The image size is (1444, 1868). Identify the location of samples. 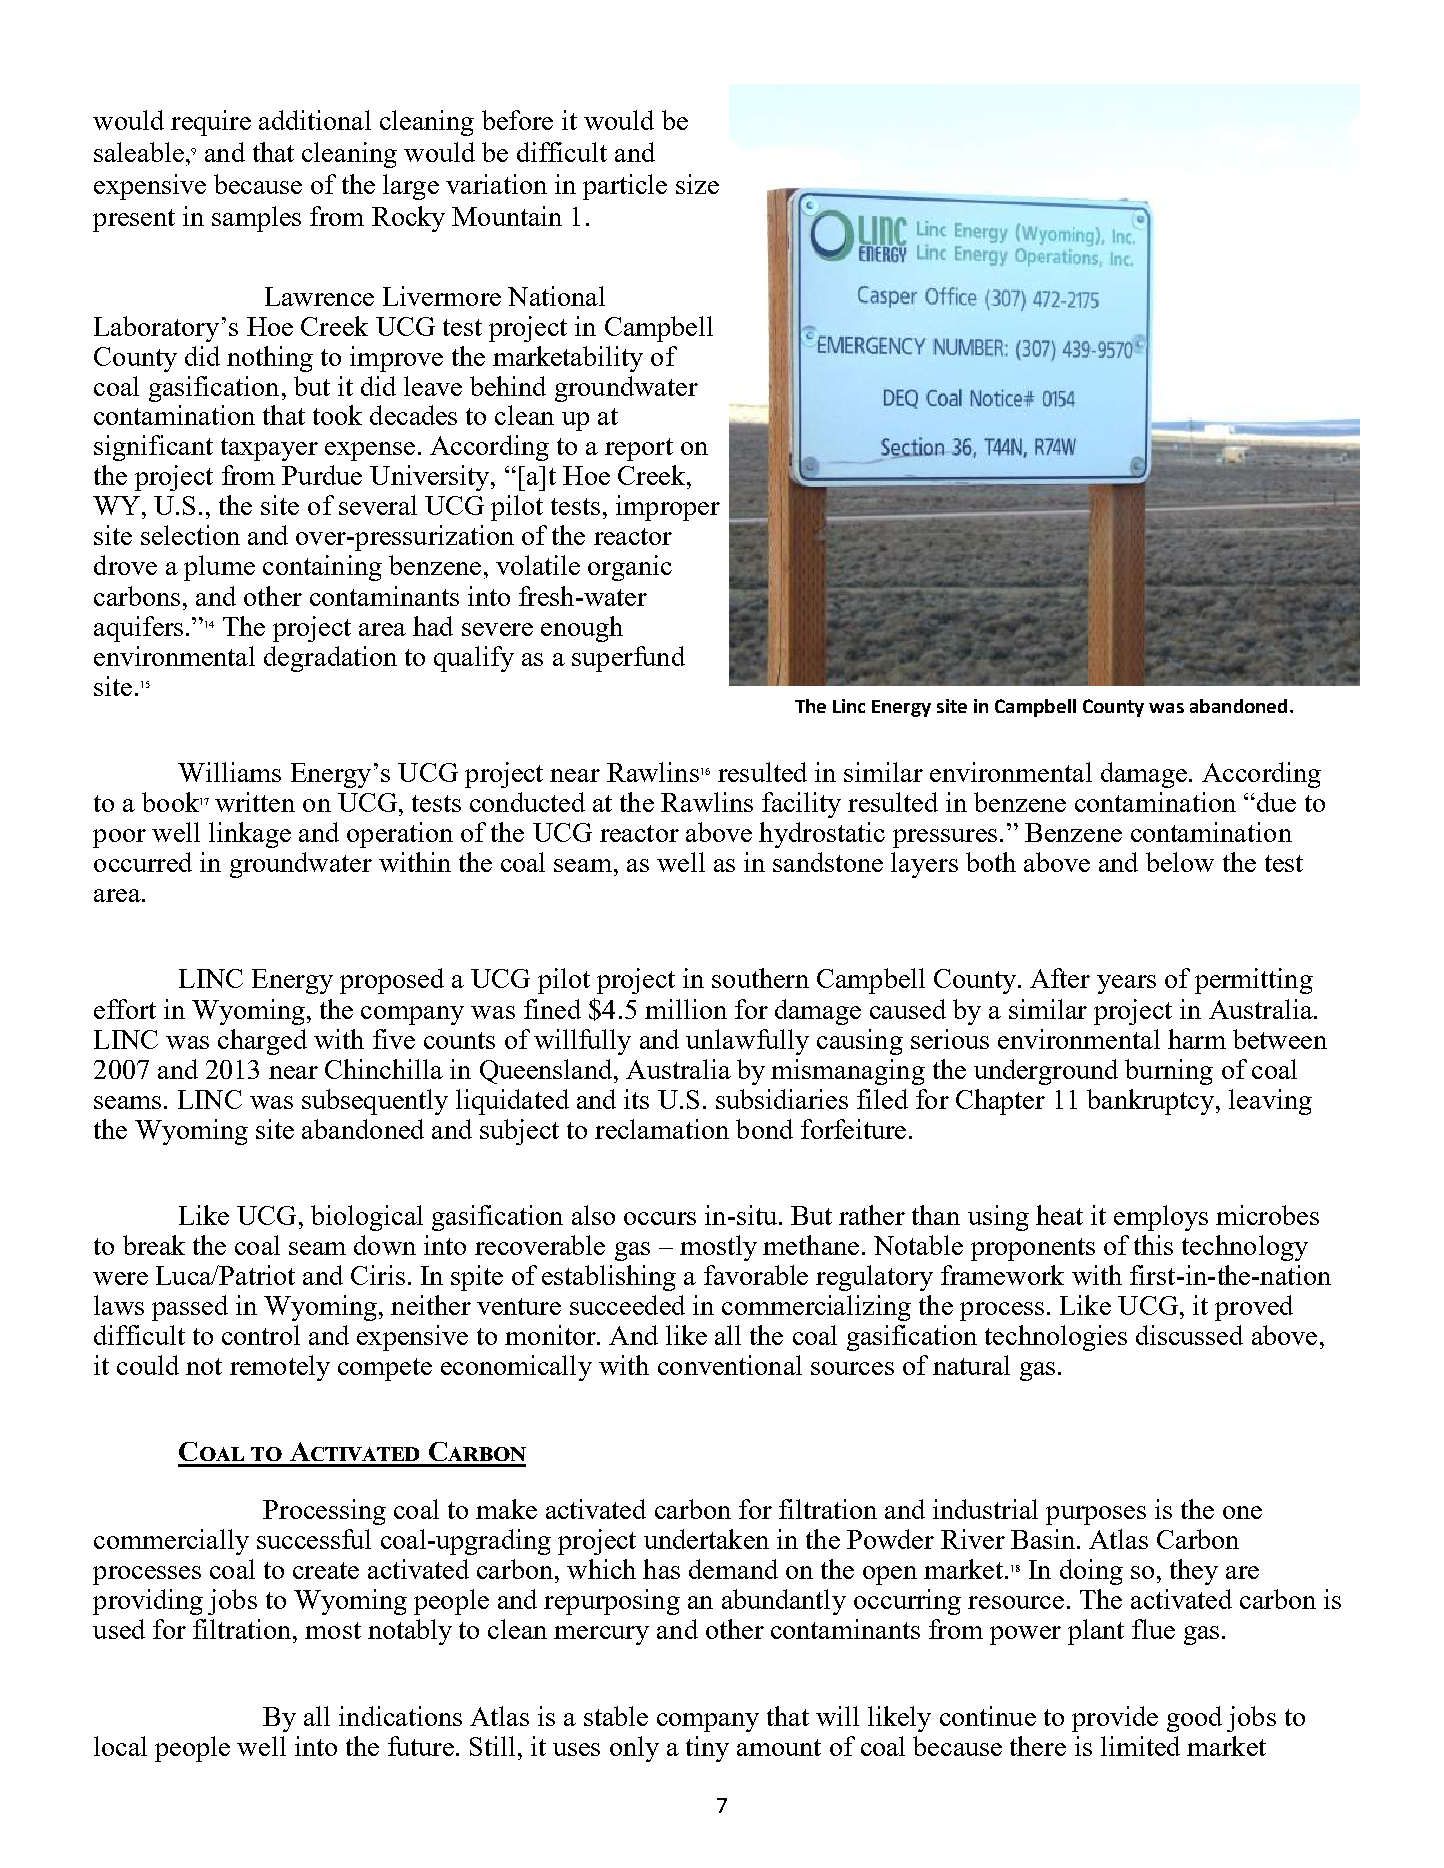
(256, 219).
